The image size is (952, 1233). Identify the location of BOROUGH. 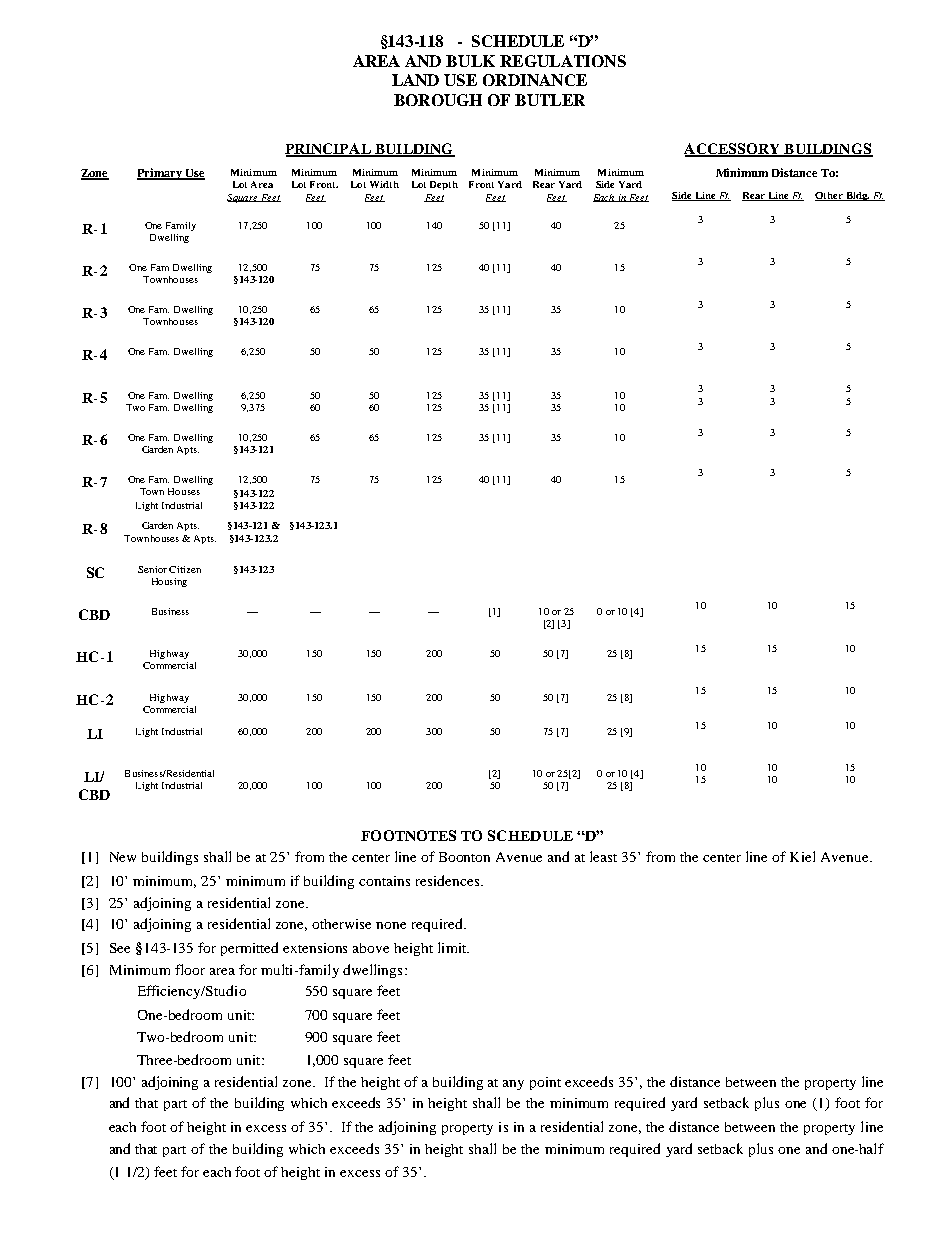
(438, 100).
